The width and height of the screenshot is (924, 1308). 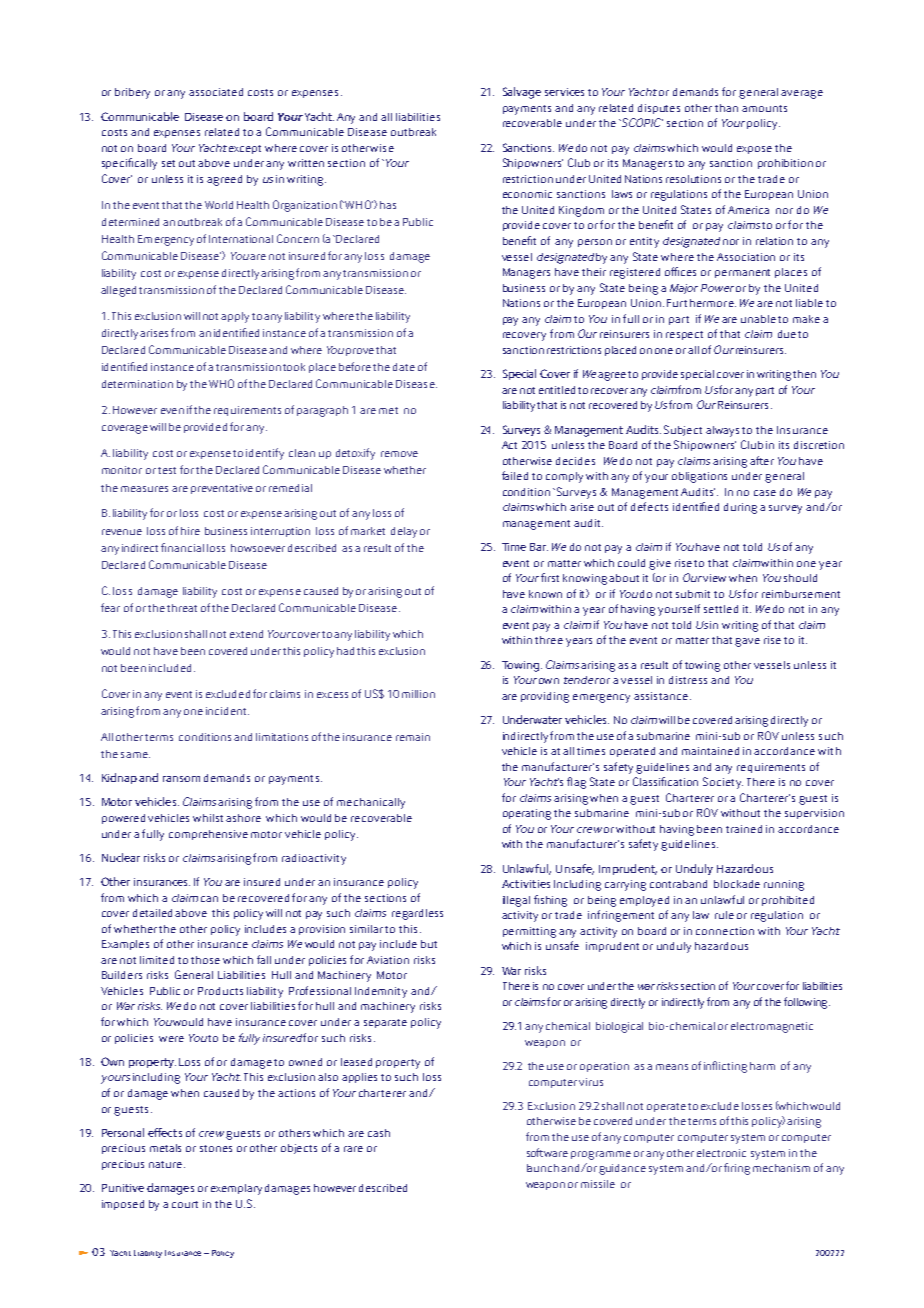 I want to click on Salvage, so click(x=522, y=93).
